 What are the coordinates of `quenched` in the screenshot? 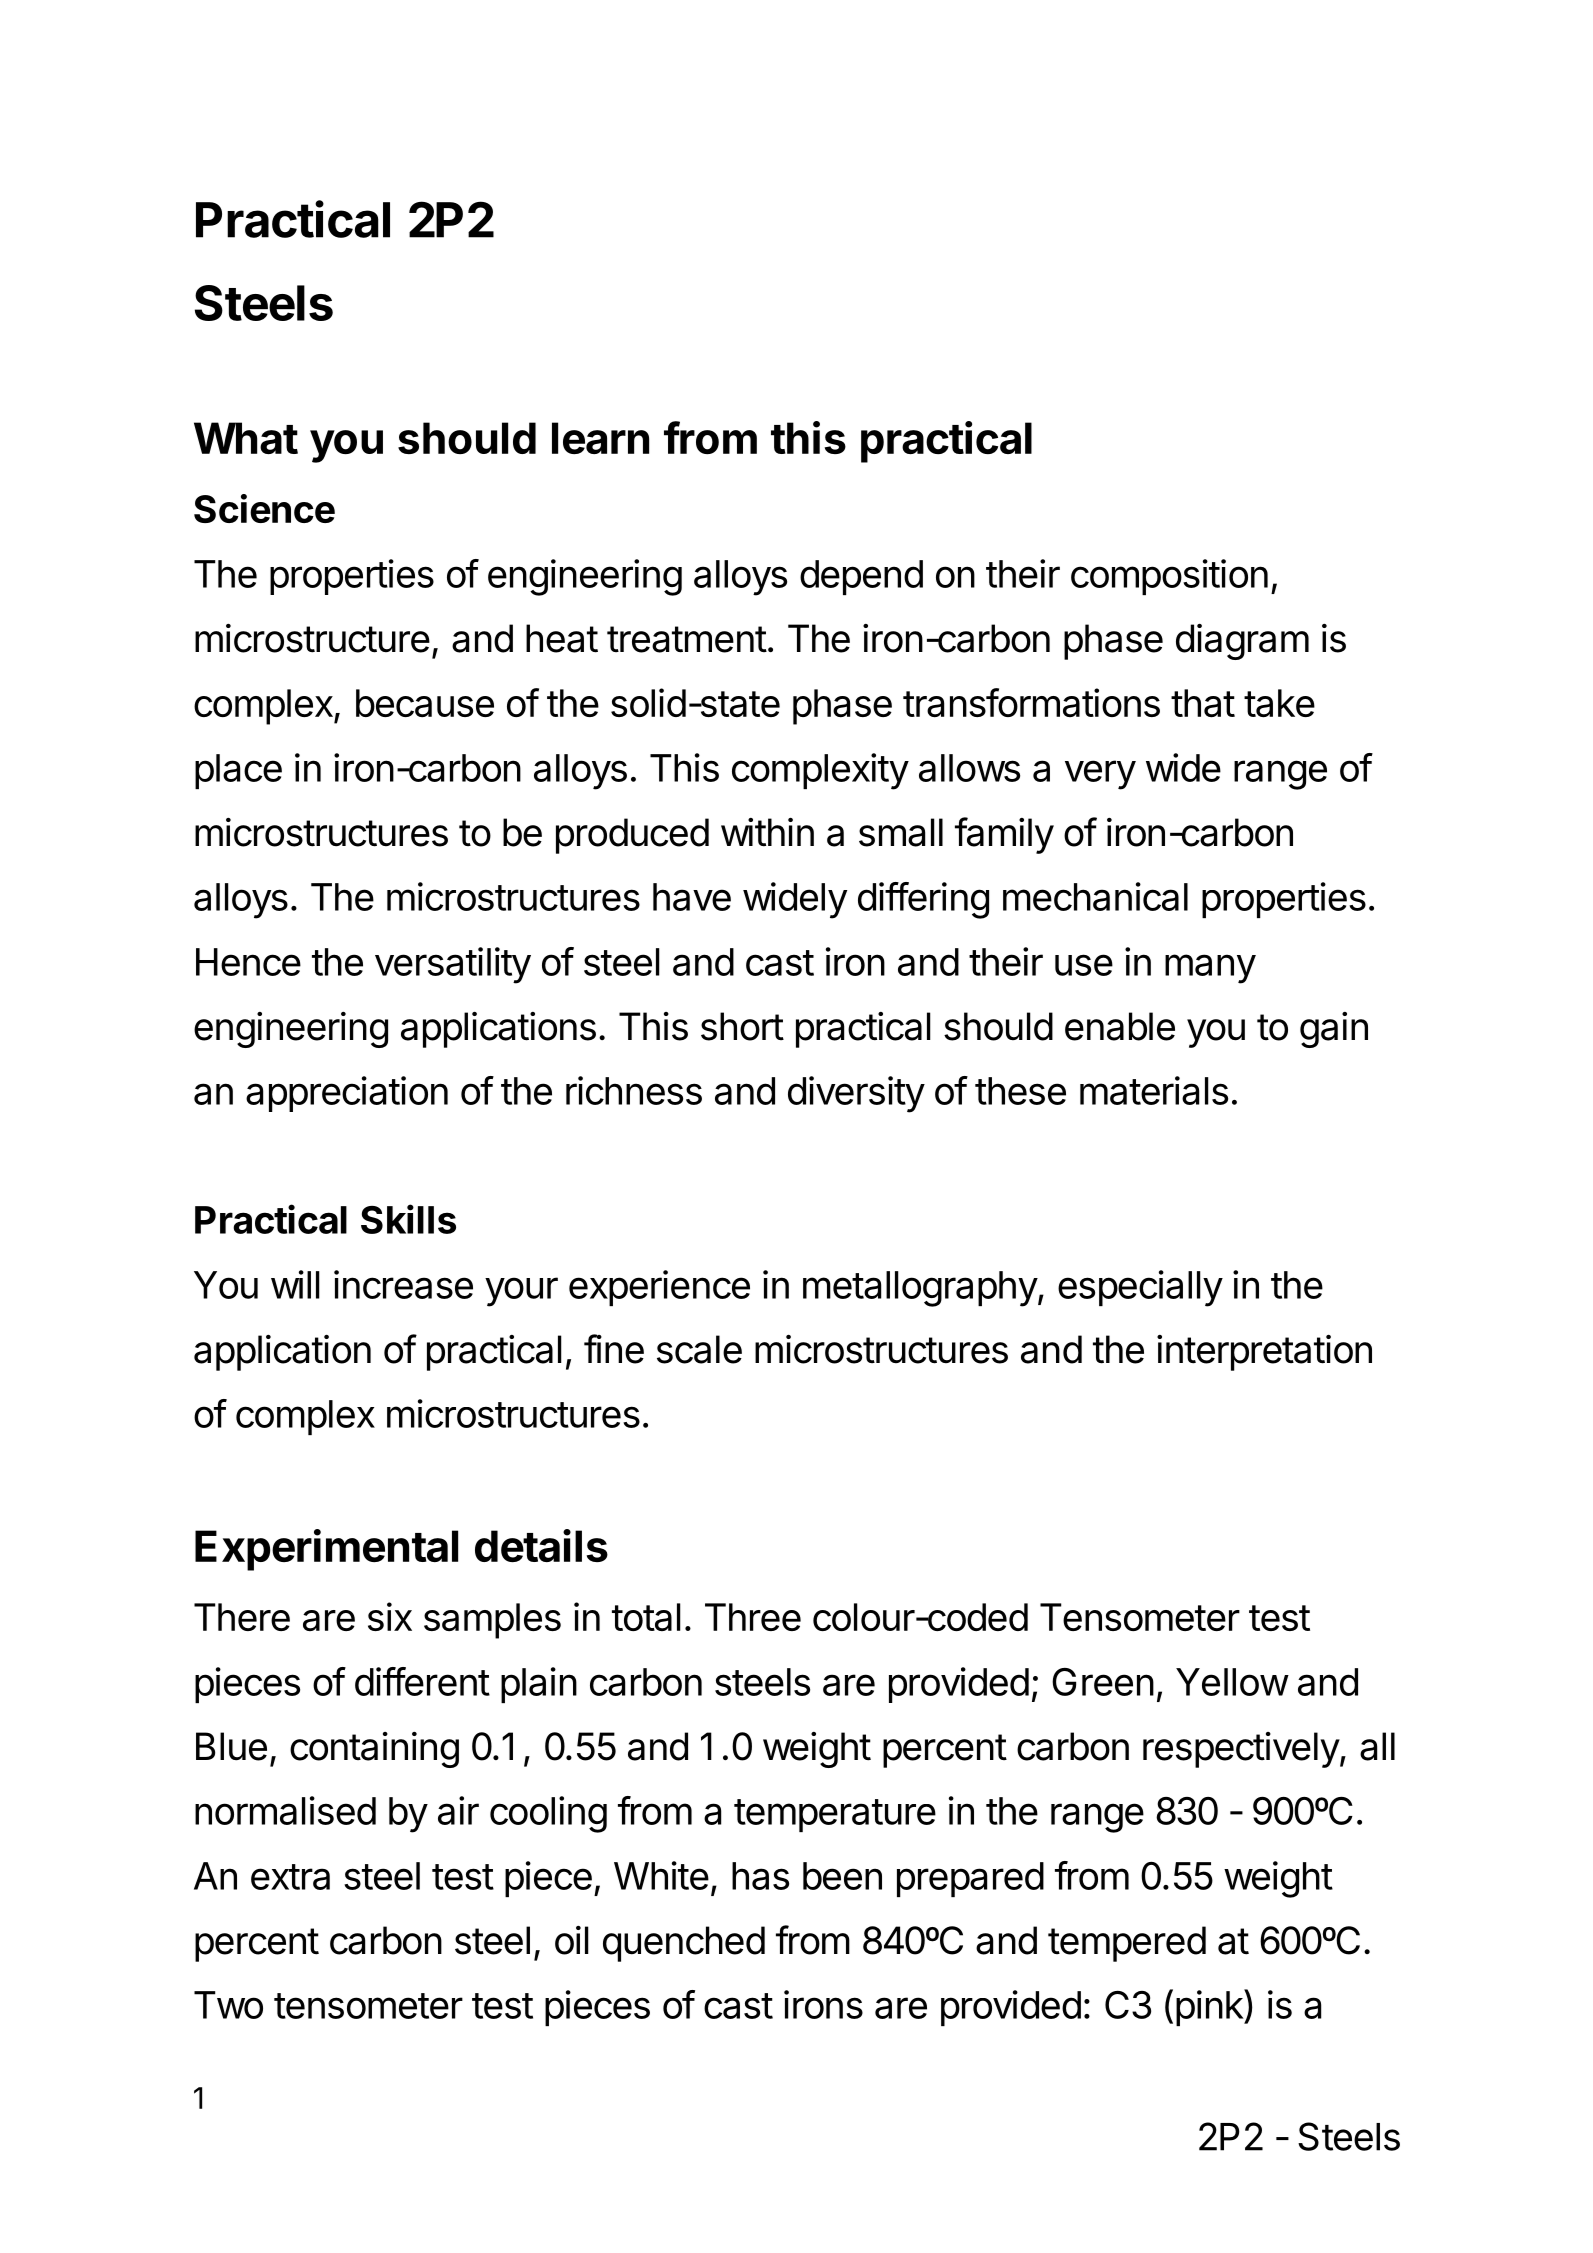 It's located at (684, 1944).
